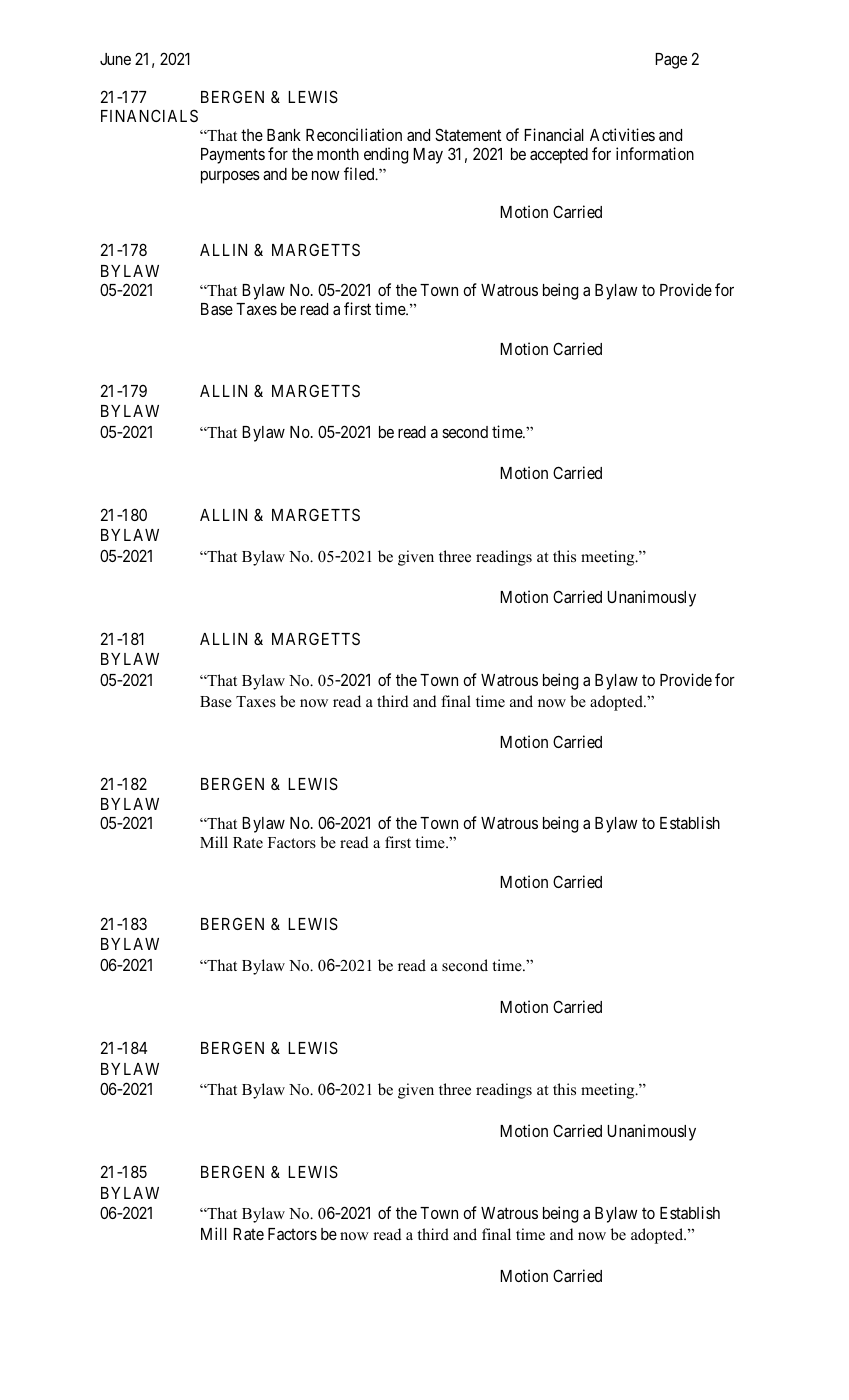 The height and width of the page is (1400, 849). Describe the element at coordinates (230, 177) in the page. I see `purposes` at that location.
